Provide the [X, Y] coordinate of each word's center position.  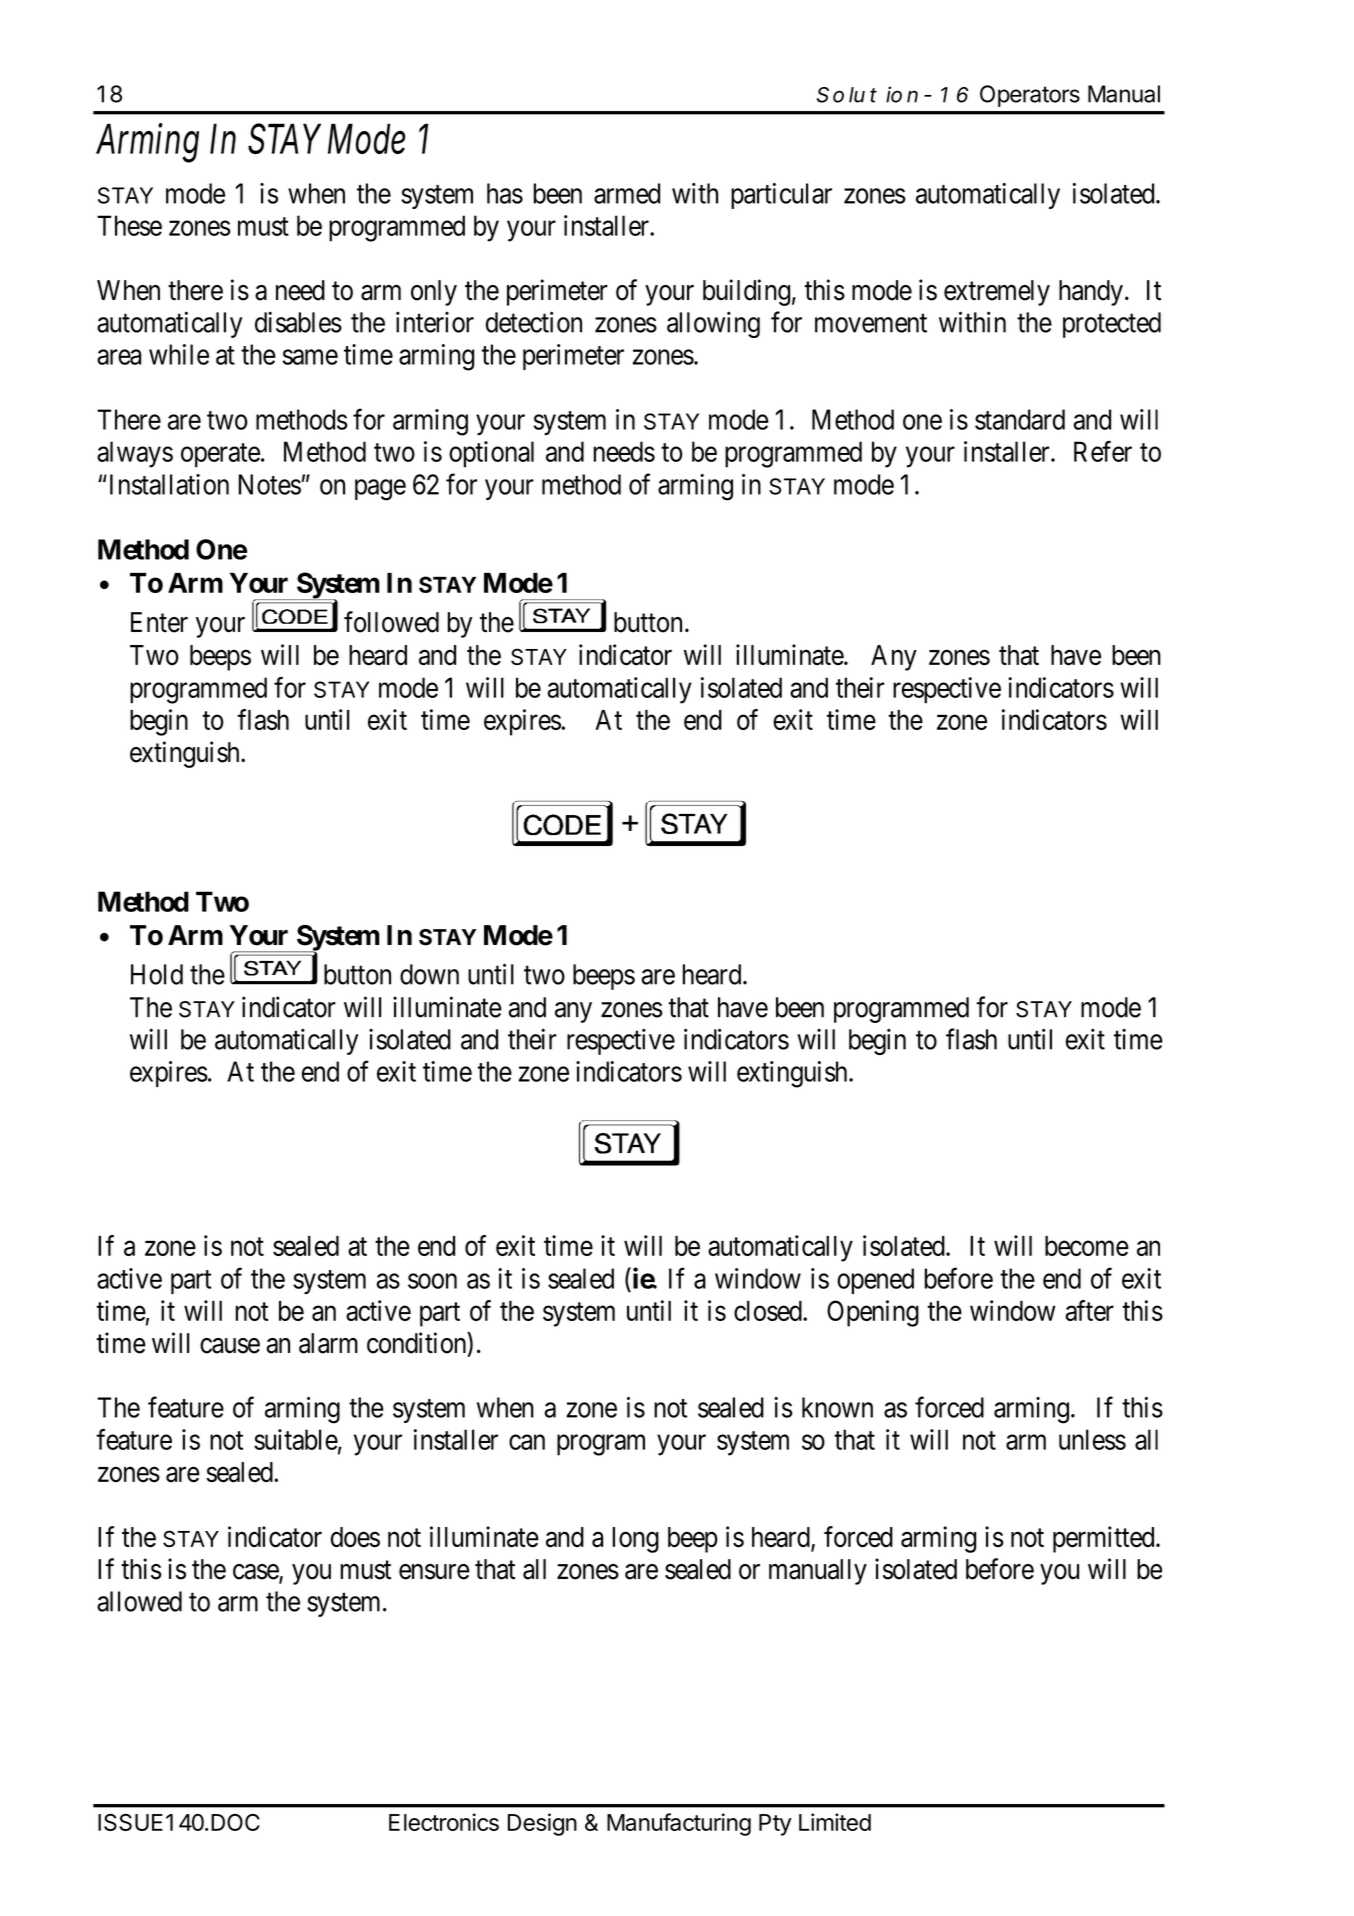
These [129, 225]
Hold [157, 974]
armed [627, 193]
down [429, 974]
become [1087, 1246]
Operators [1030, 96]
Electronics [444, 1822]
